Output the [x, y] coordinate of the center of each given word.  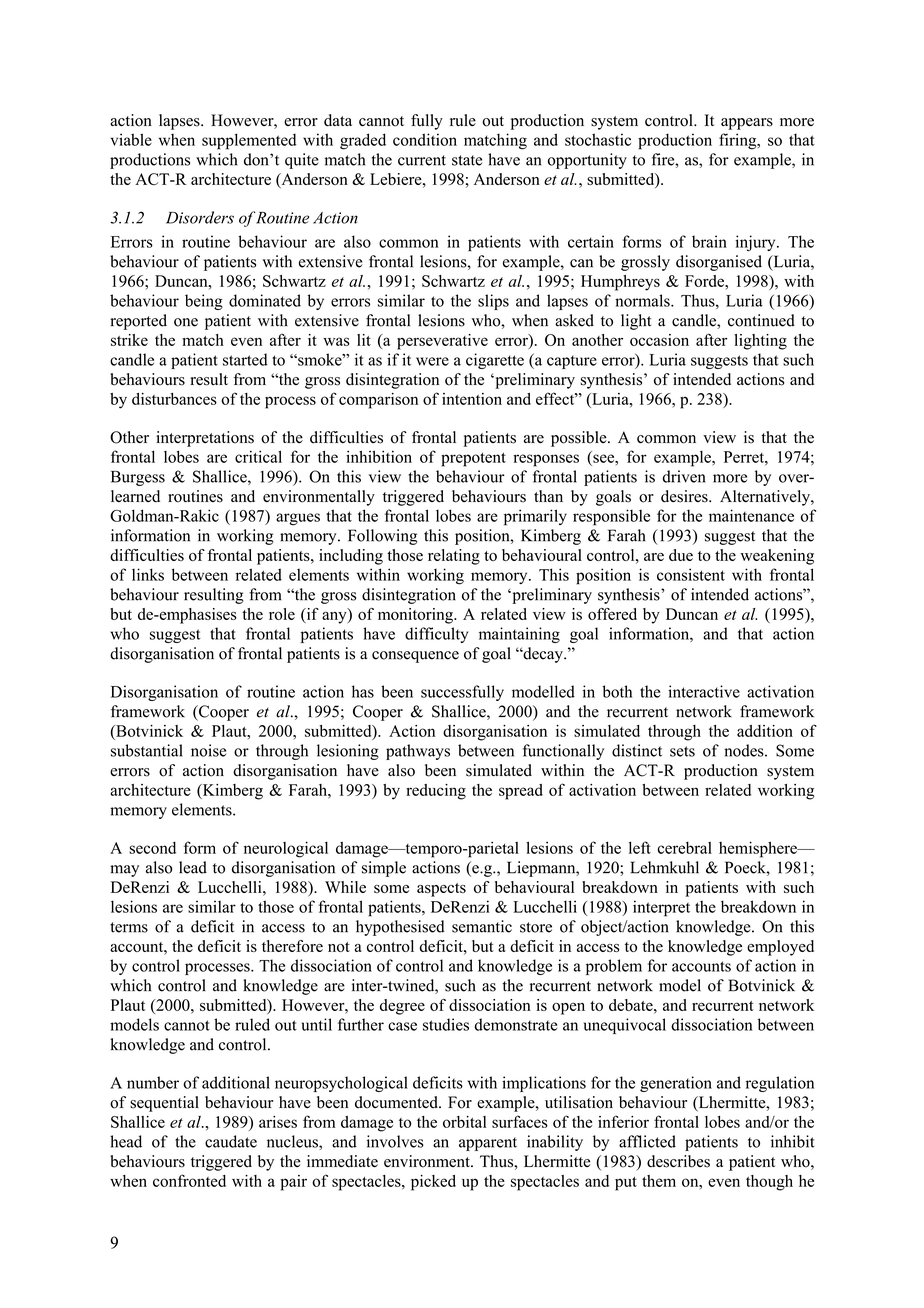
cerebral [685, 848]
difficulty [436, 635]
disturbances [174, 399]
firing [739, 141]
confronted [189, 1180]
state [467, 160]
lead [193, 867]
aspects [441, 890]
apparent [488, 1144]
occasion [659, 340]
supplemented [249, 141]
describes [678, 1161]
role [282, 614]
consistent [691, 574]
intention [472, 399]
